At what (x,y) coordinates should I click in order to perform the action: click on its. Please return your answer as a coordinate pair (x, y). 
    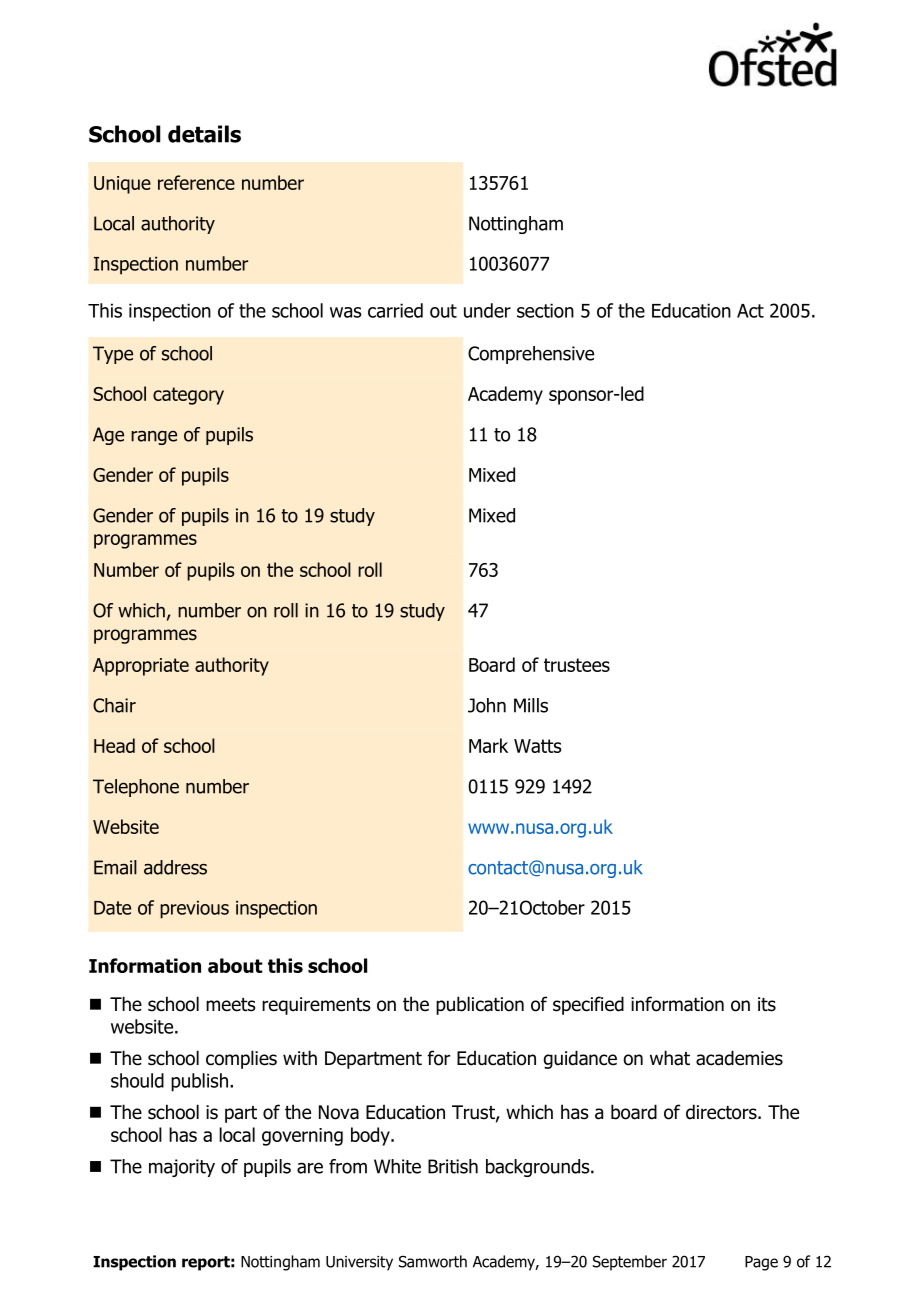
    Looking at the image, I should click on (767, 1004).
